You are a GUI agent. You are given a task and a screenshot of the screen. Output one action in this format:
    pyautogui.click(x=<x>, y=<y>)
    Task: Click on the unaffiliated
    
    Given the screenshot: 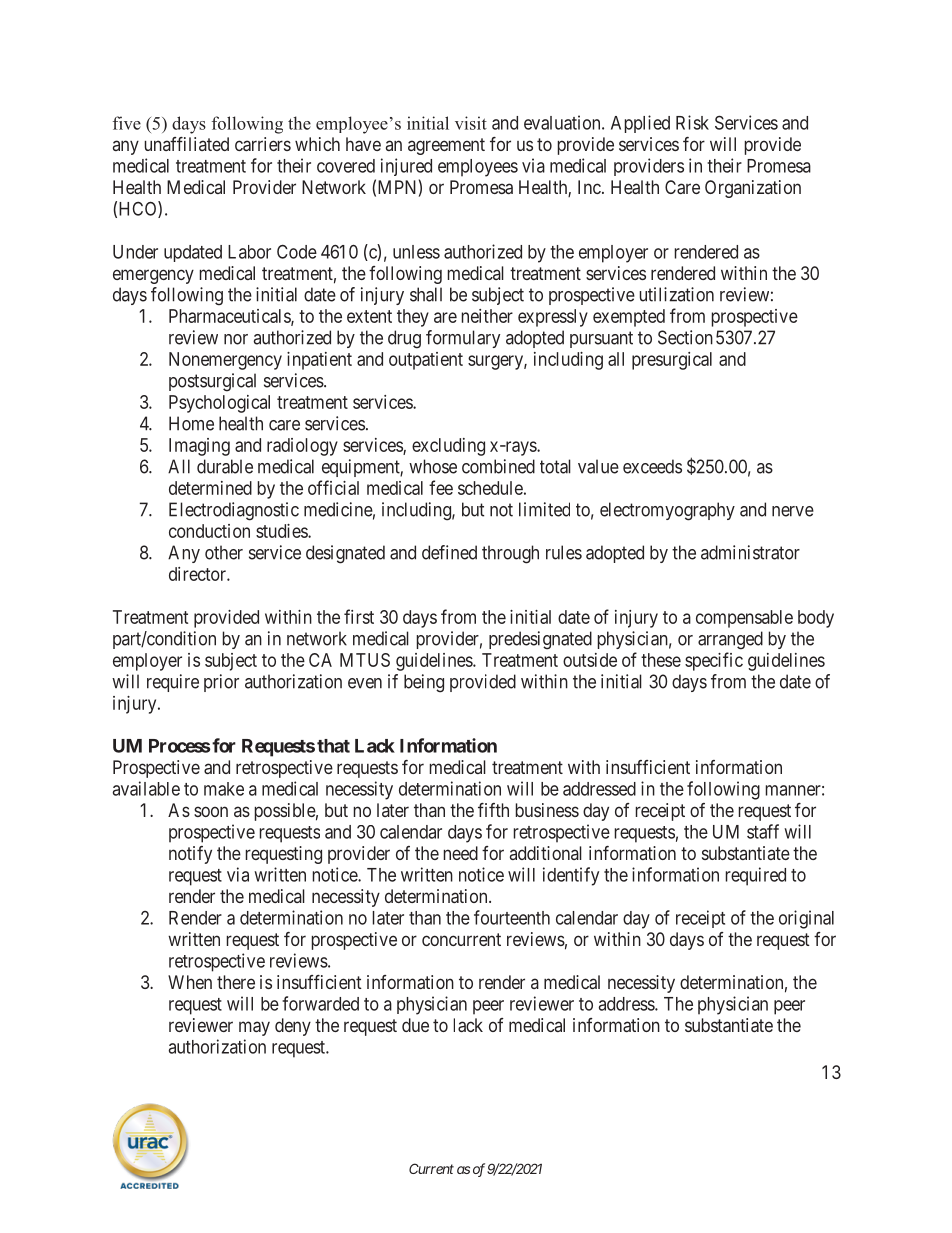 What is the action you would take?
    pyautogui.click(x=187, y=144)
